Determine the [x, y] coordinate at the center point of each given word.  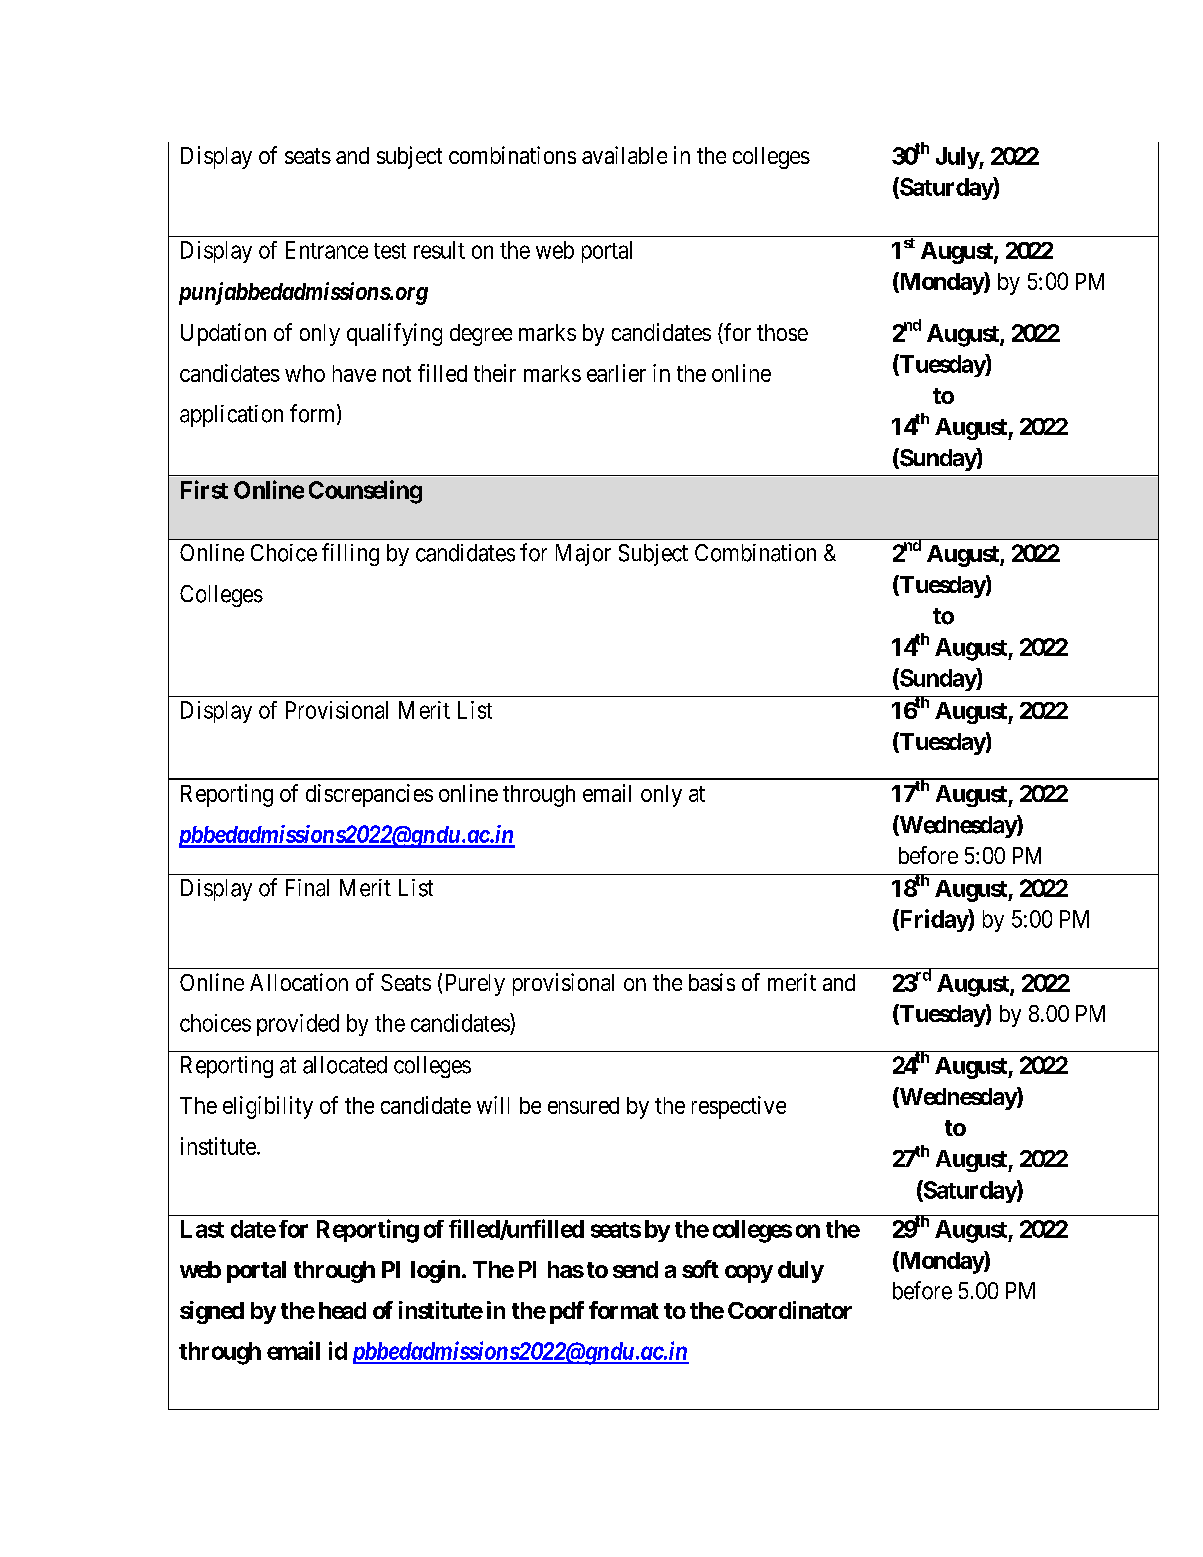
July [958, 158]
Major [583, 555]
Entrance [327, 250]
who [305, 373]
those [782, 332]
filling [350, 554]
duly [801, 1272]
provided [298, 1025]
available [624, 155]
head [342, 1310]
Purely [475, 985]
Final [307, 888]
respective [739, 1107]
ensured [583, 1105]
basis [712, 982]
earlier [616, 373]
